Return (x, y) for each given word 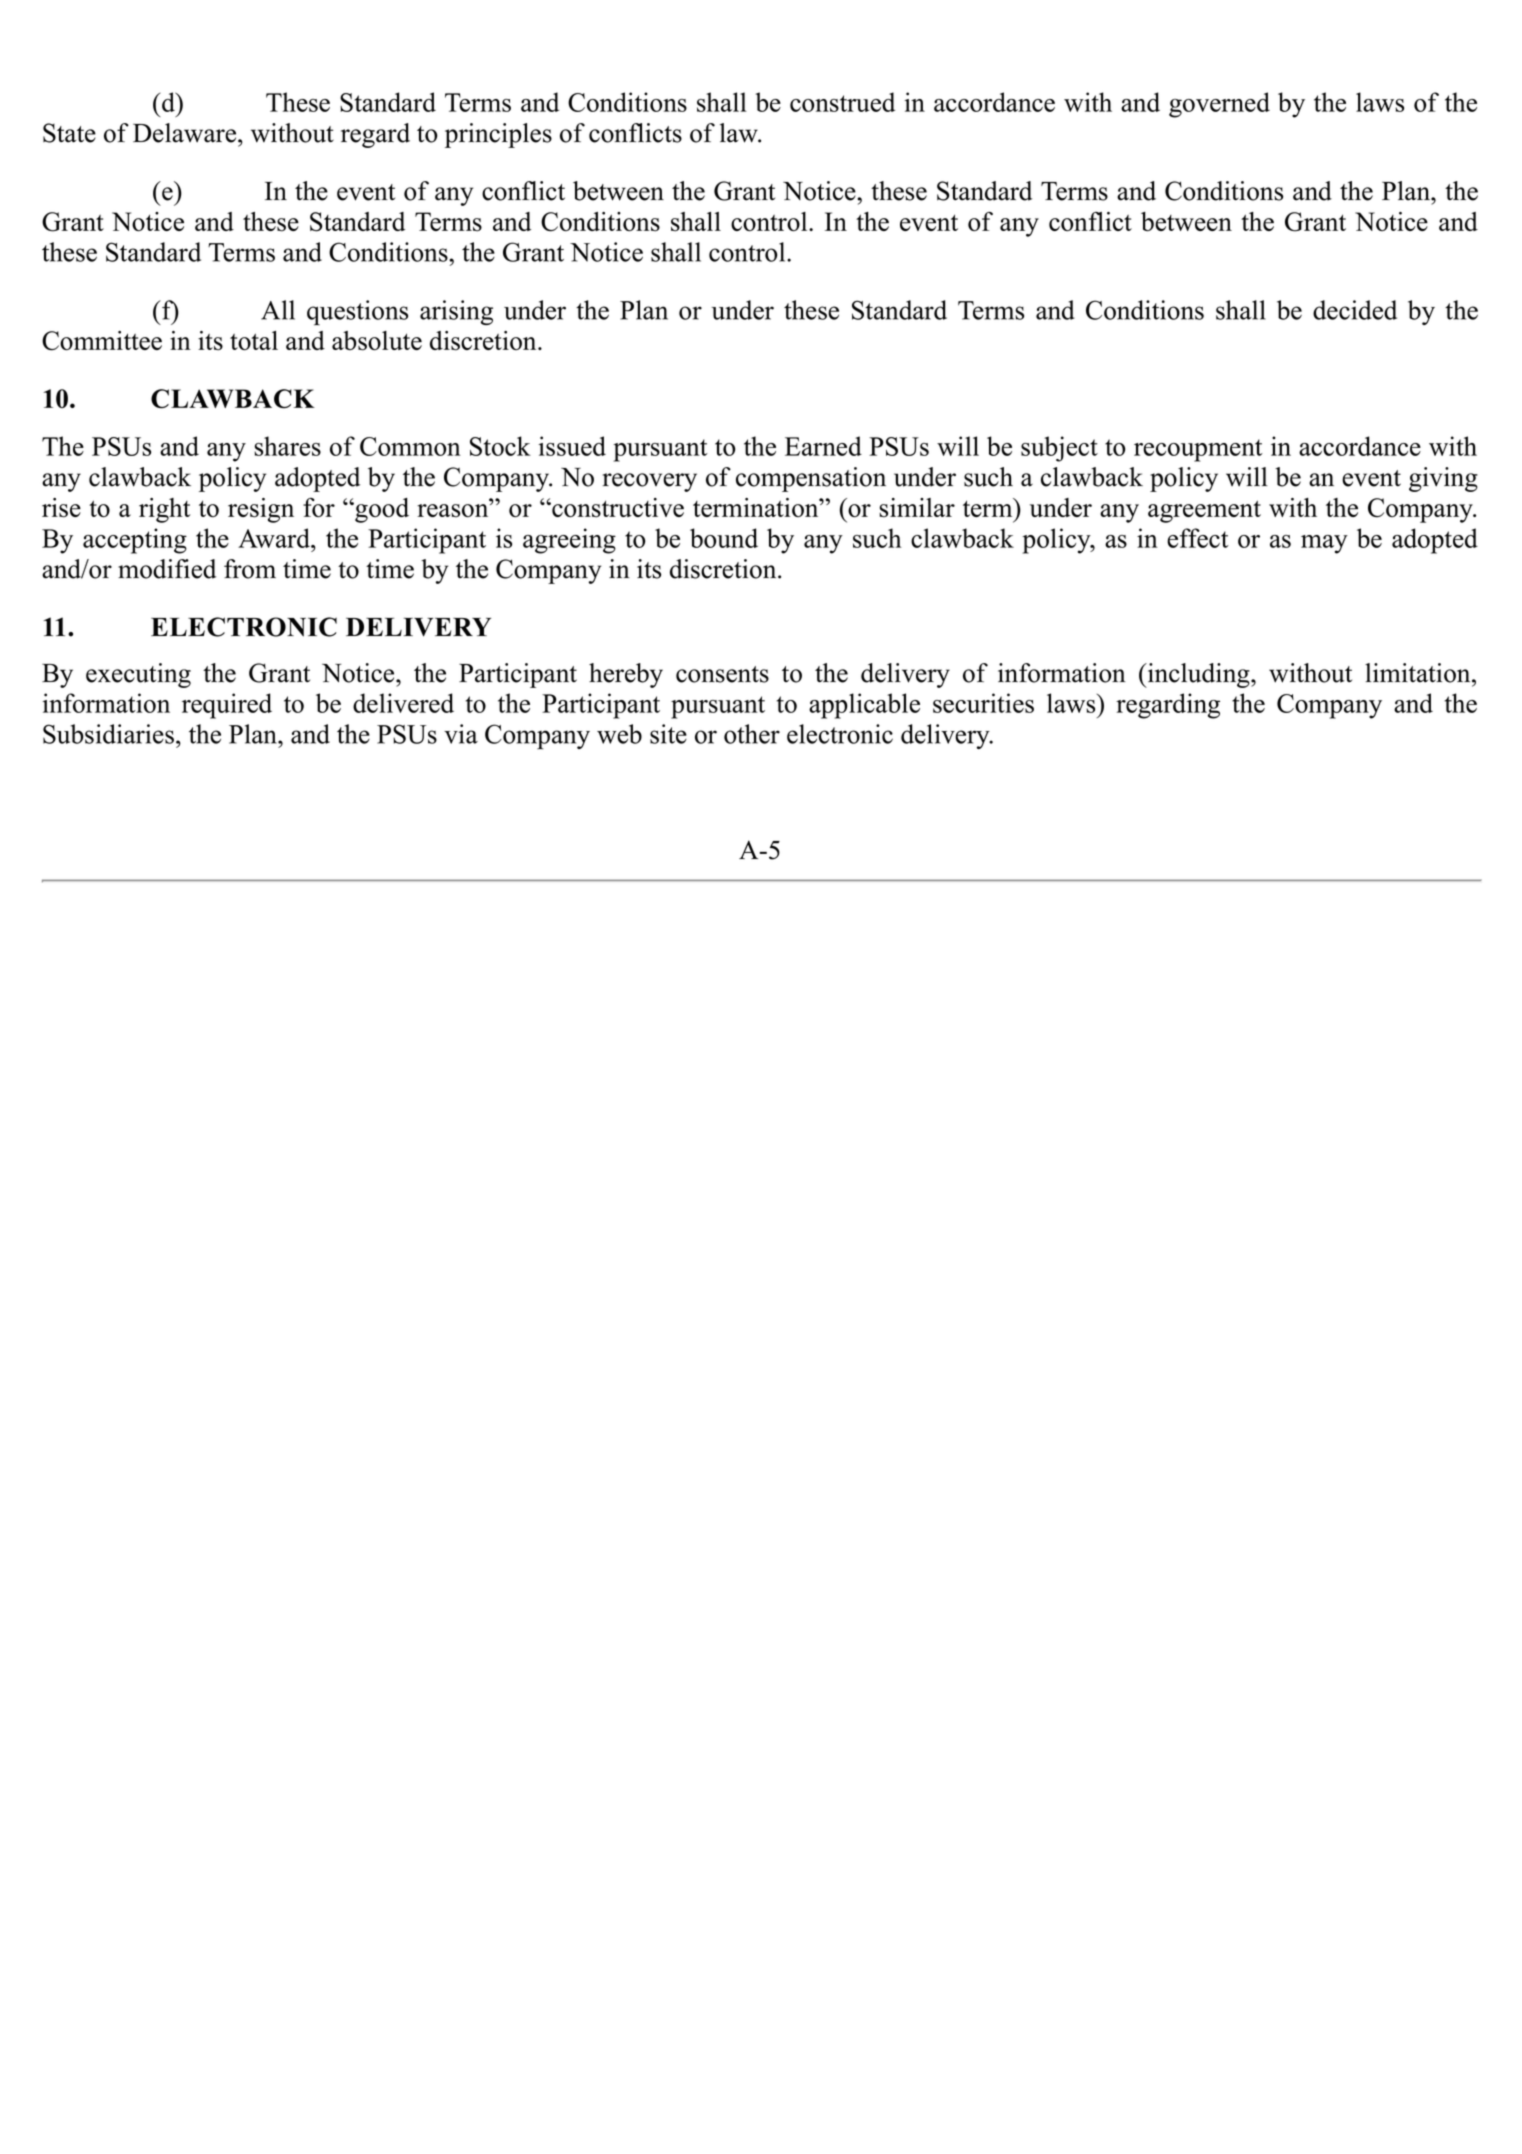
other (752, 734)
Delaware (184, 133)
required (227, 706)
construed (842, 102)
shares (287, 446)
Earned (823, 446)
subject (1059, 449)
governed (1219, 105)
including (1198, 675)
